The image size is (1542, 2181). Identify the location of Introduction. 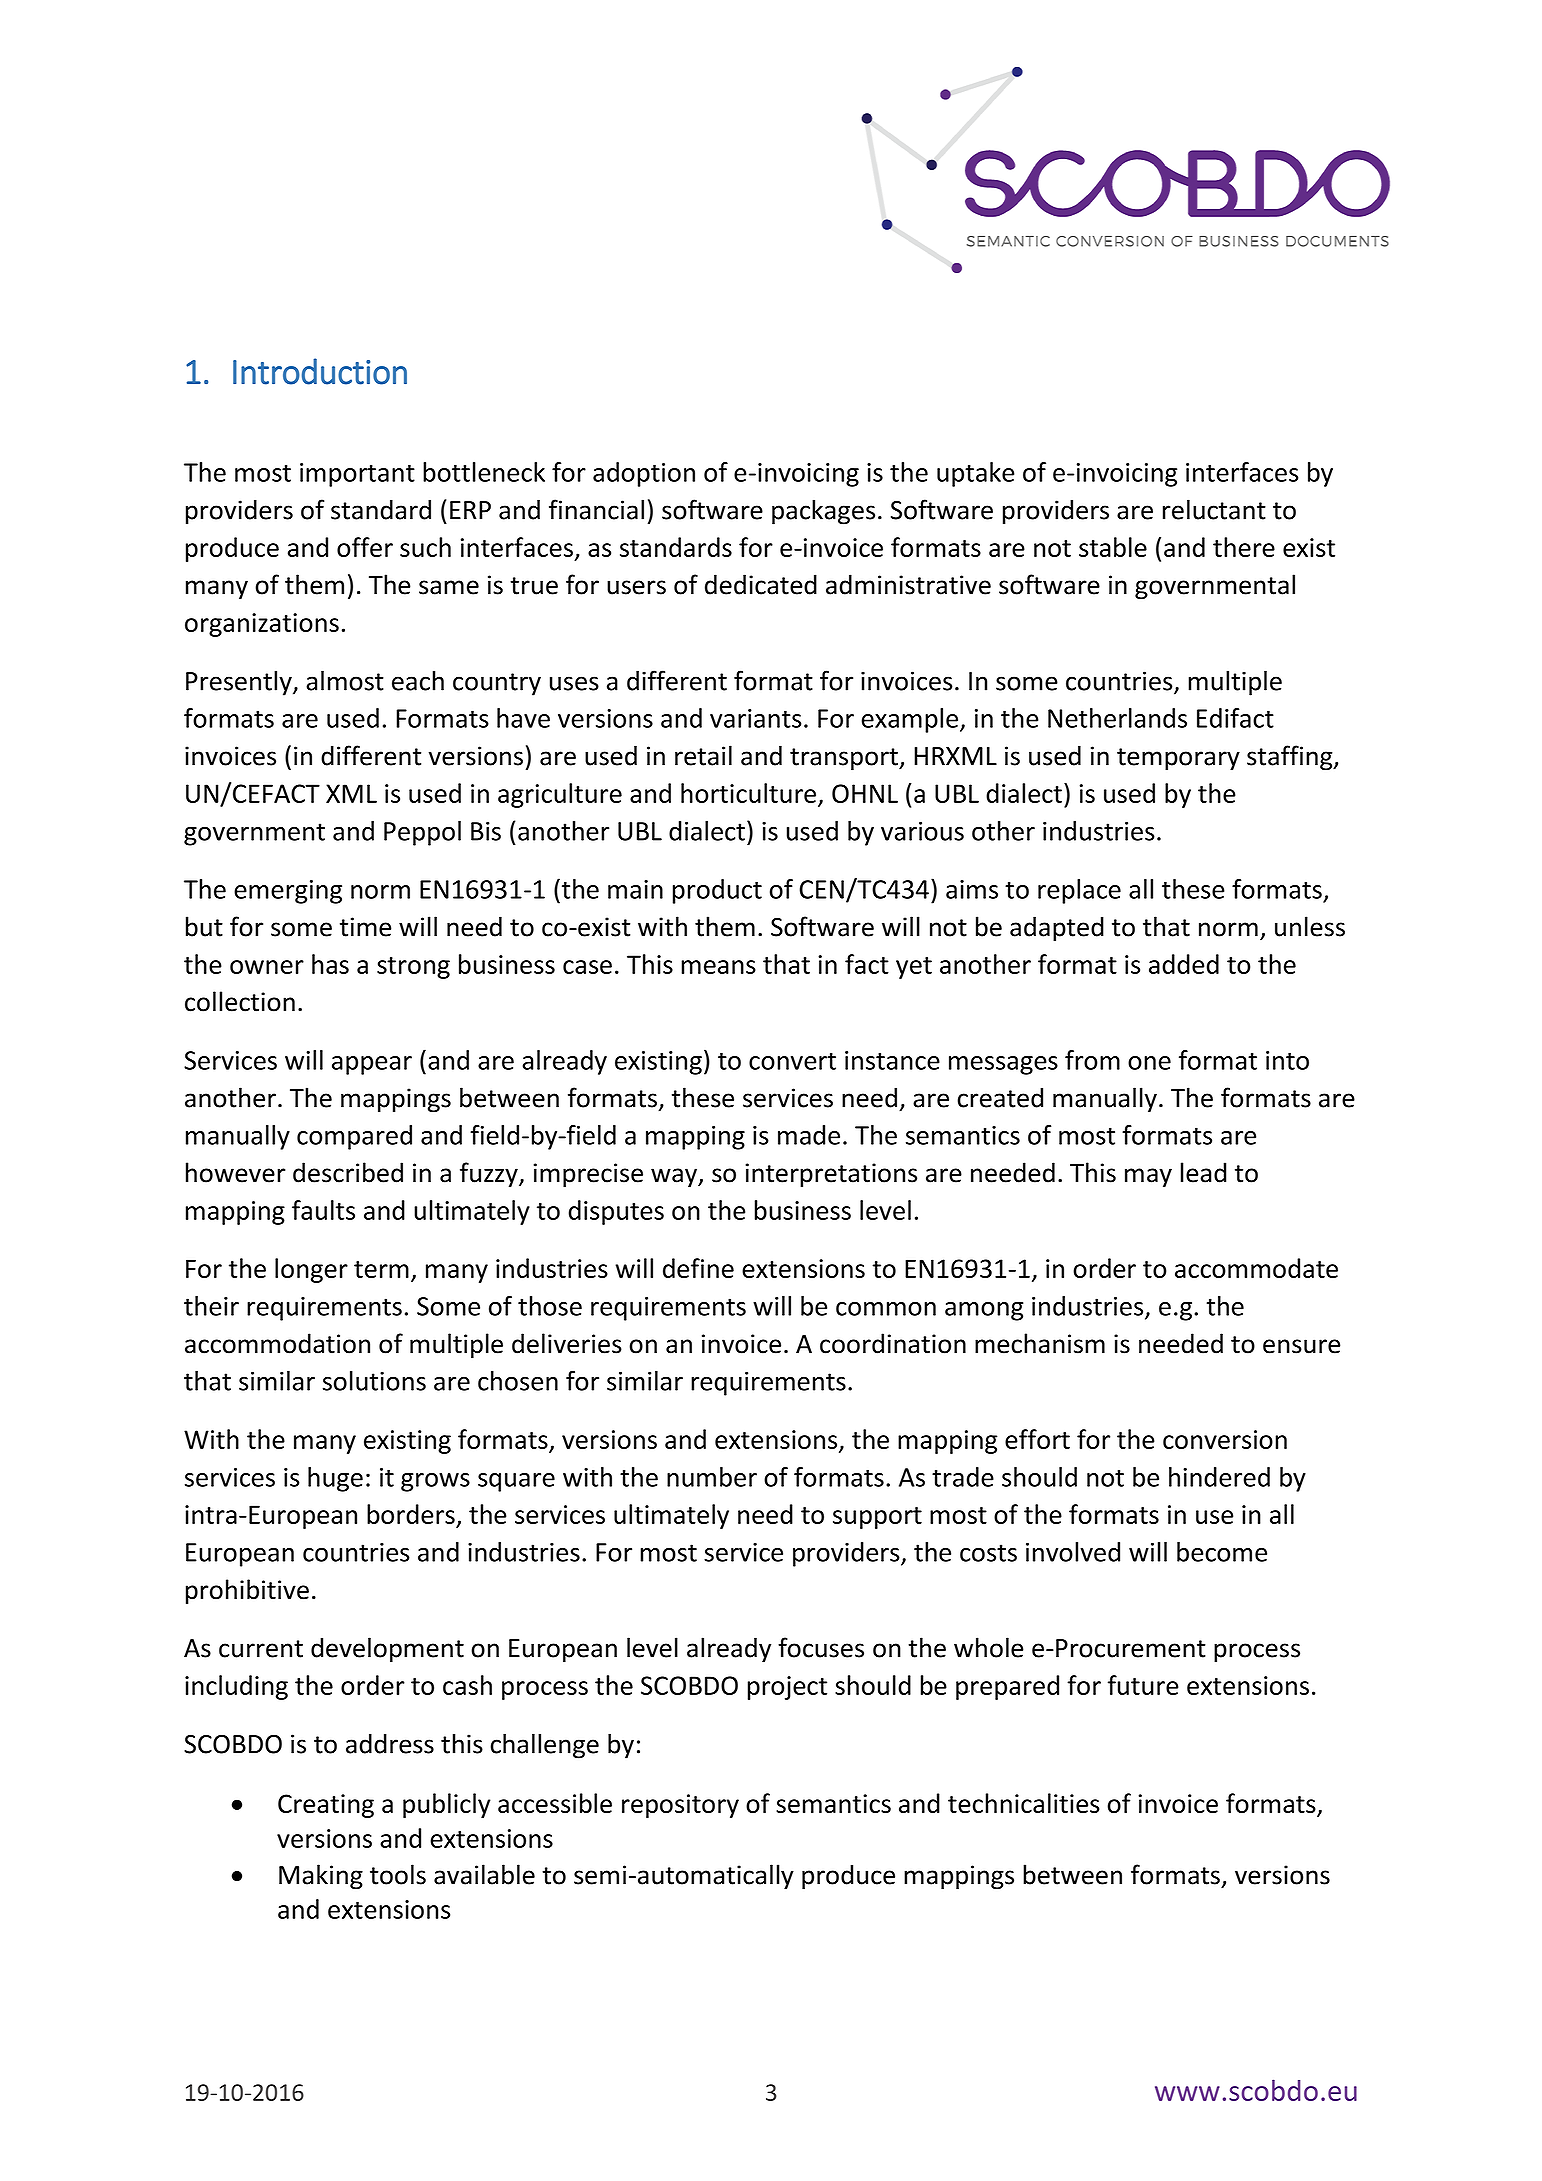
(320, 371).
